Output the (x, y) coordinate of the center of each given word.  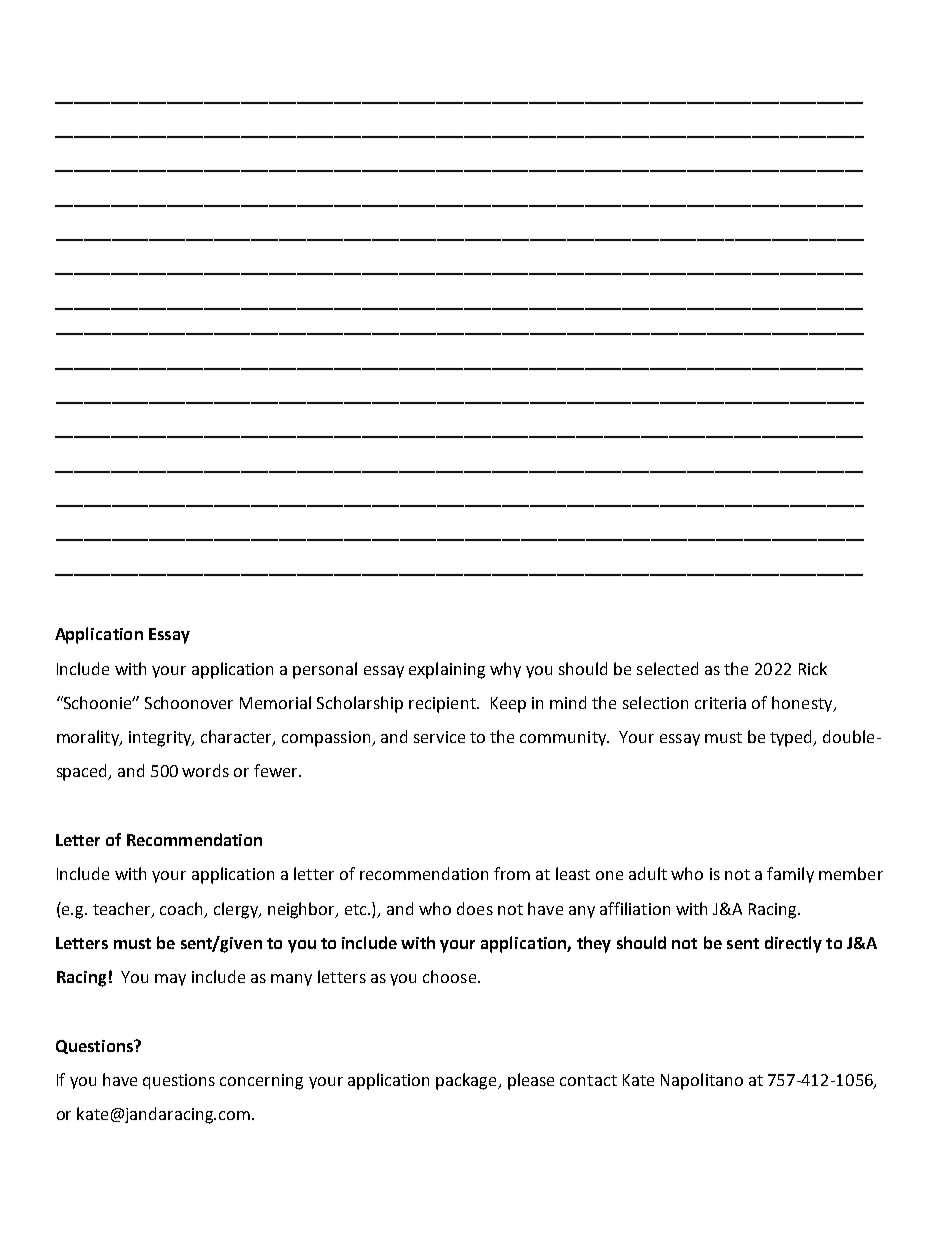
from (512, 873)
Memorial (275, 702)
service (439, 737)
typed (792, 738)
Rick (813, 668)
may (170, 980)
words (205, 770)
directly (793, 944)
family (790, 875)
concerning (261, 1082)
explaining (447, 670)
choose (451, 976)
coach (181, 908)
